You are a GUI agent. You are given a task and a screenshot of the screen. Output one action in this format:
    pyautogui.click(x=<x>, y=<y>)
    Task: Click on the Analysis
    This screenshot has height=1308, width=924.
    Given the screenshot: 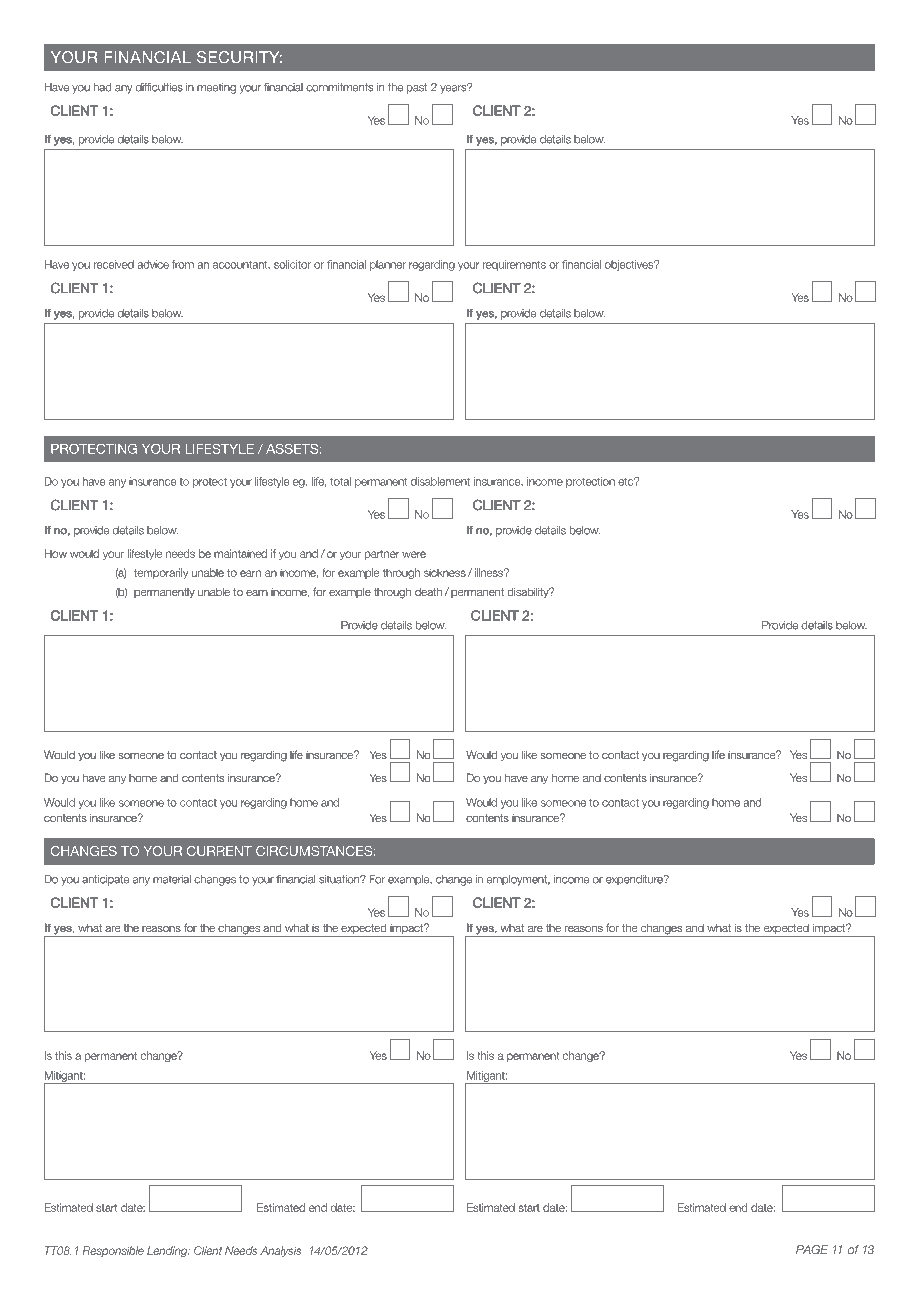 What is the action you would take?
    pyautogui.click(x=280, y=1251)
